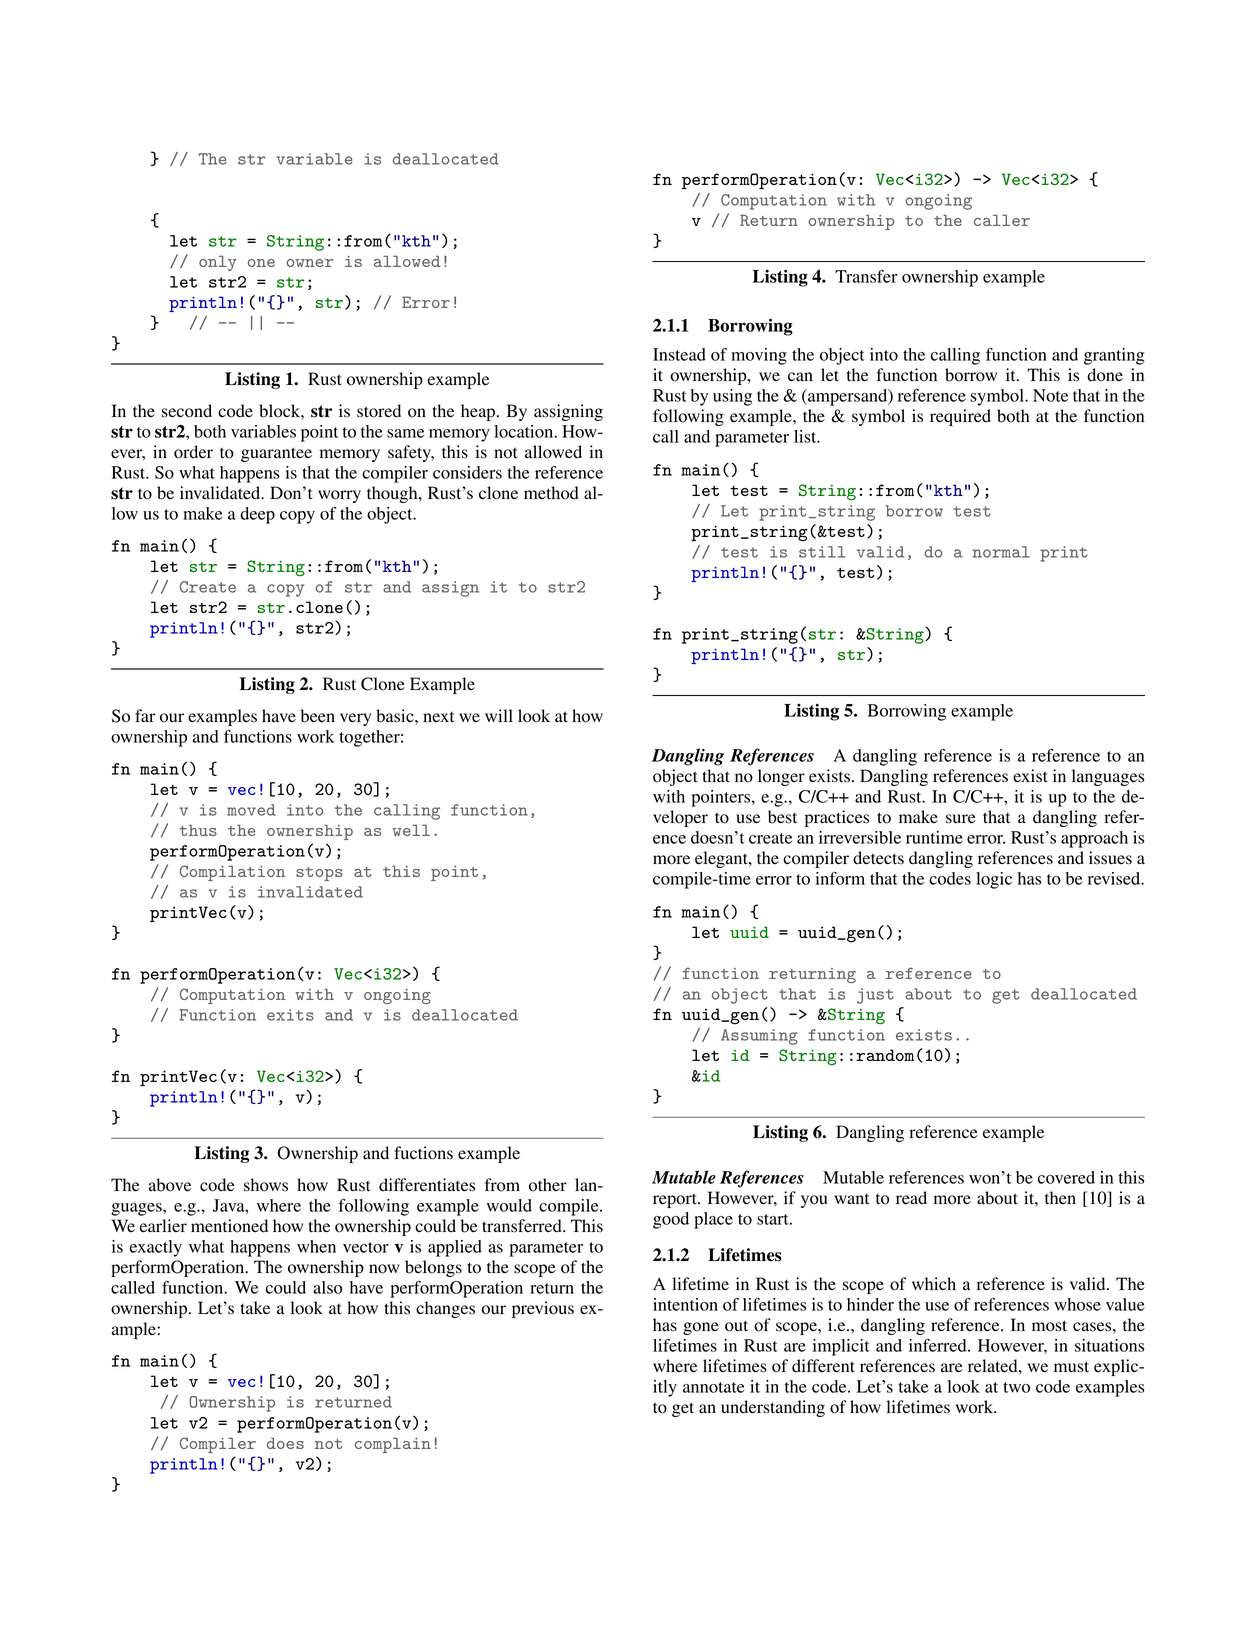 The image size is (1260, 1631). Describe the element at coordinates (232, 873) in the page. I see `Compilation` at that location.
